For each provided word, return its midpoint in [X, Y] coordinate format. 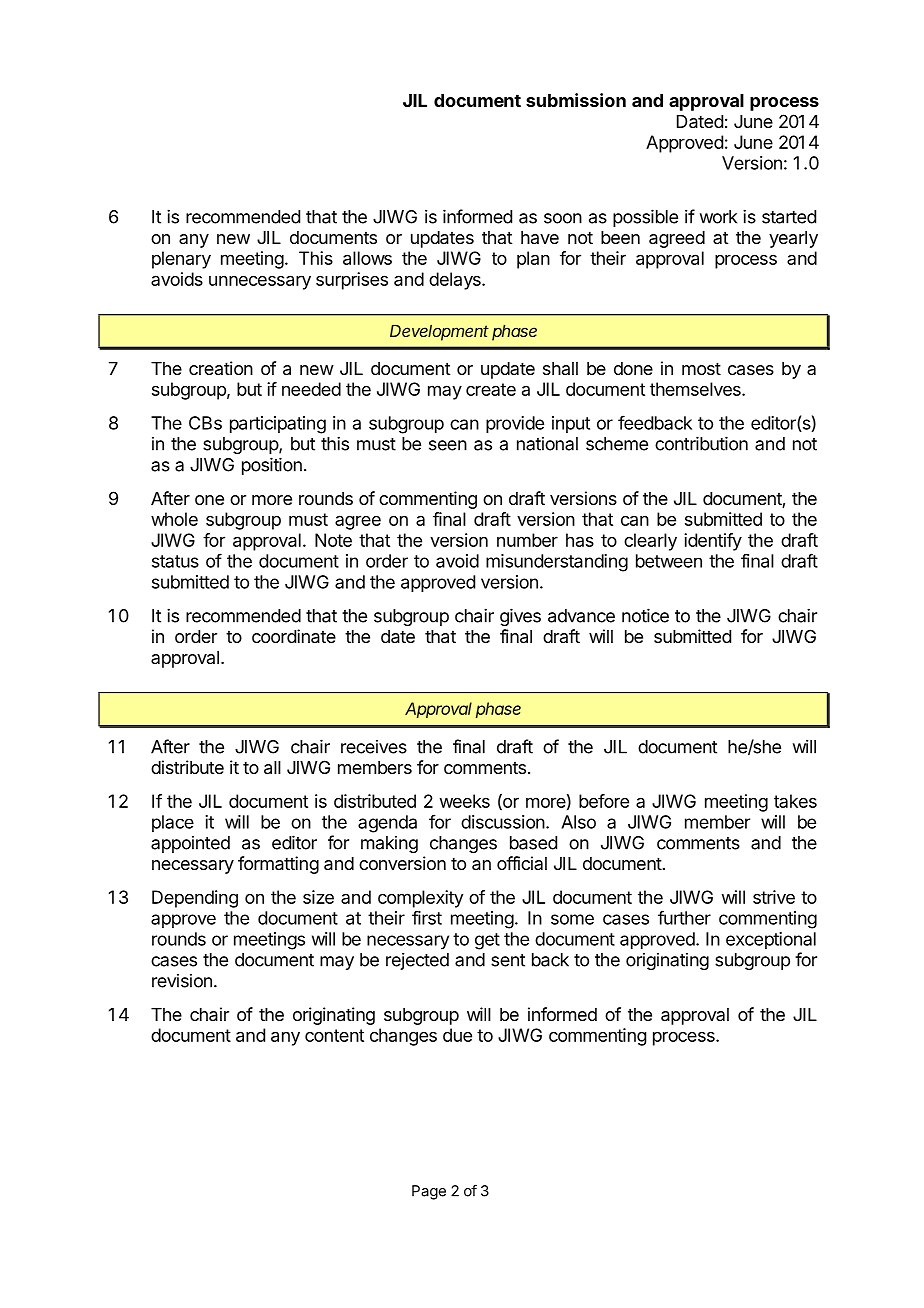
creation [221, 368]
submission [576, 100]
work [718, 217]
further [684, 917]
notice [645, 615]
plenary [181, 260]
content [334, 1035]
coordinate [294, 636]
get [487, 941]
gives [520, 617]
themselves [696, 389]
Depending [195, 899]
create [491, 389]
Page [429, 1192]
